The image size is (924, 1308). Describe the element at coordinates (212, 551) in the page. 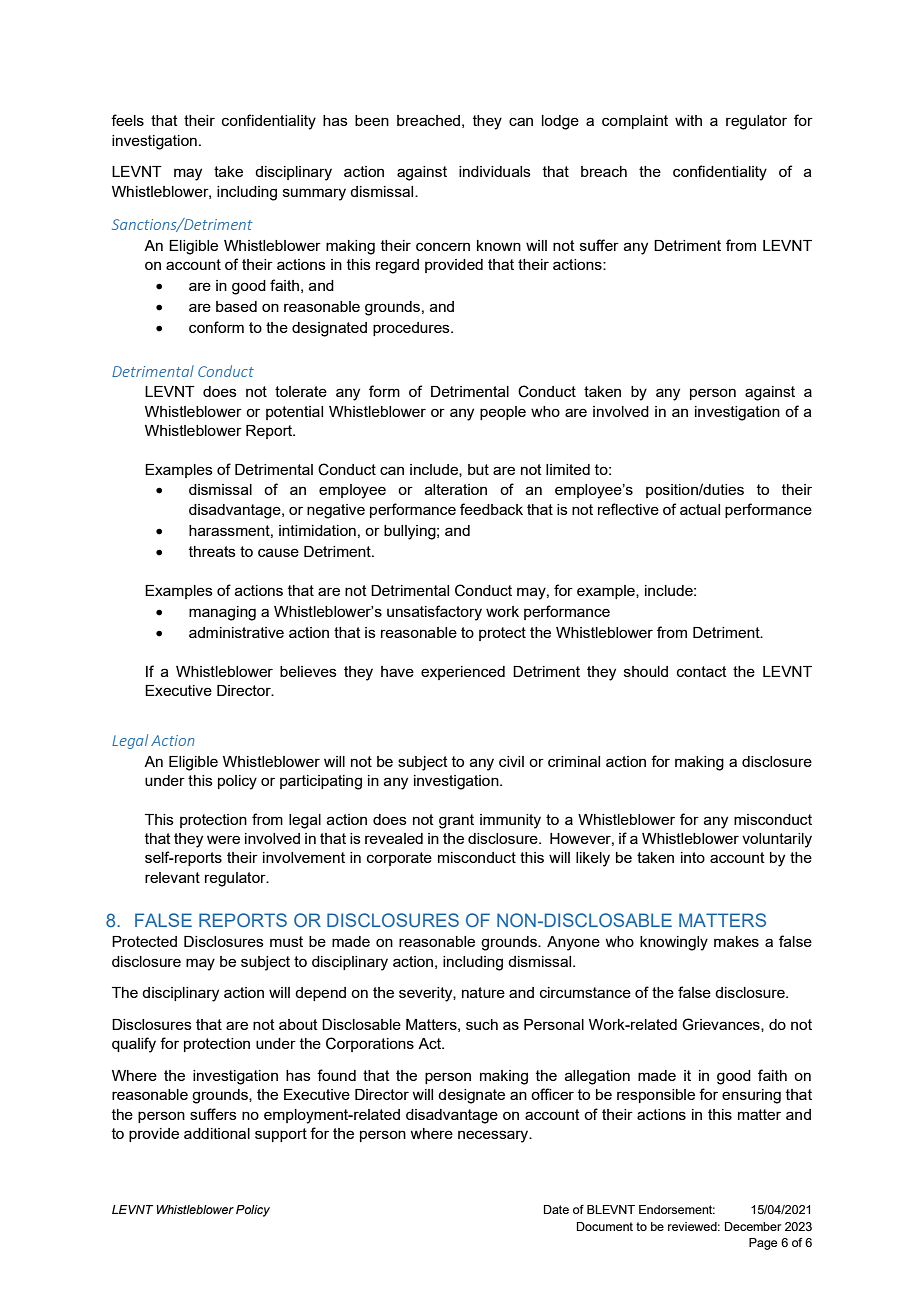

I see `threats` at that location.
